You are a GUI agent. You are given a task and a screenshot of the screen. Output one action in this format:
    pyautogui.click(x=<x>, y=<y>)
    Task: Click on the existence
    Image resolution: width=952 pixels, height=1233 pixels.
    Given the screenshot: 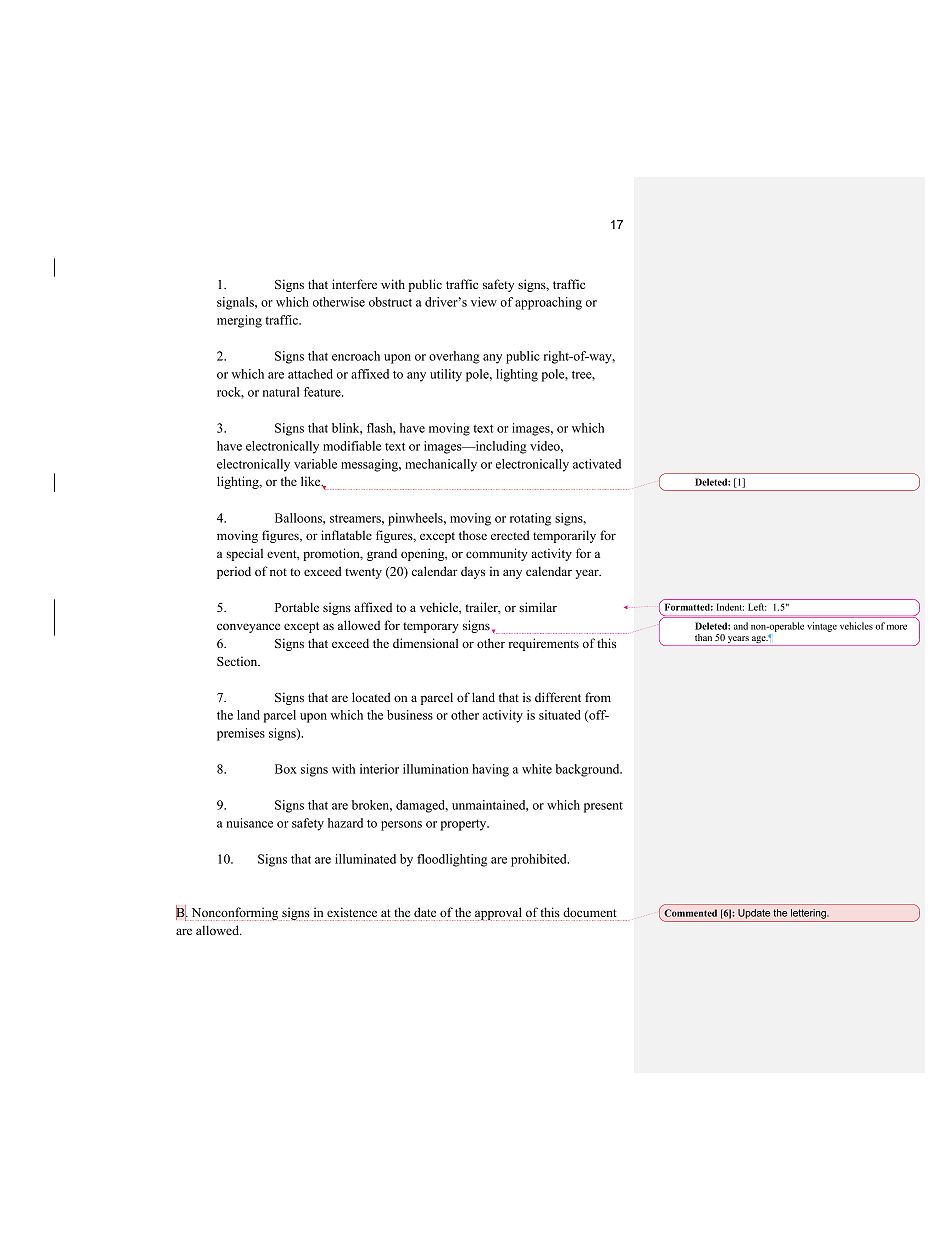 What is the action you would take?
    pyautogui.click(x=352, y=912)
